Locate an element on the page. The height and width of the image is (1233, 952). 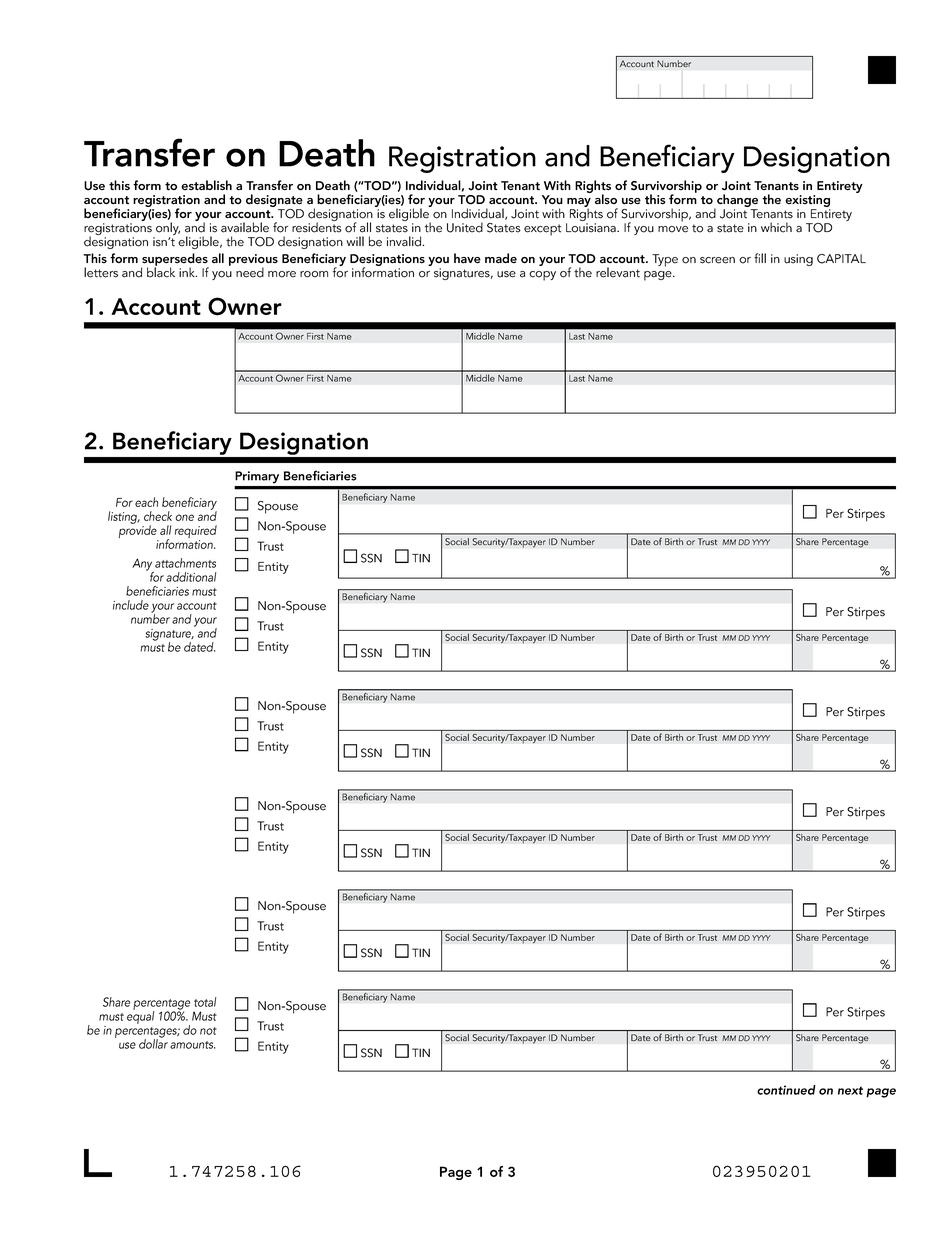
amounts is located at coordinates (192, 1045).
